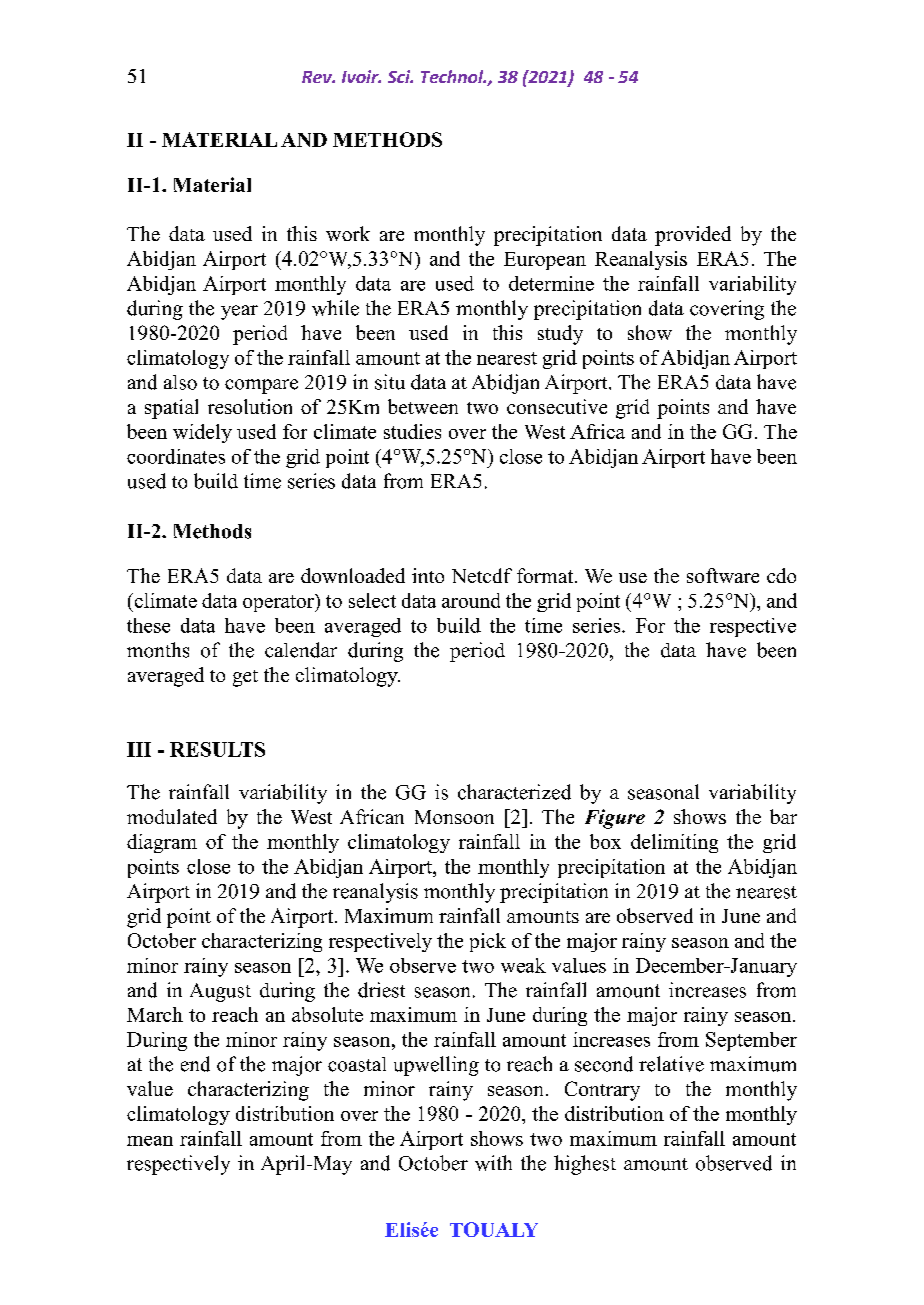 The image size is (924, 1305). I want to click on software, so click(723, 575).
